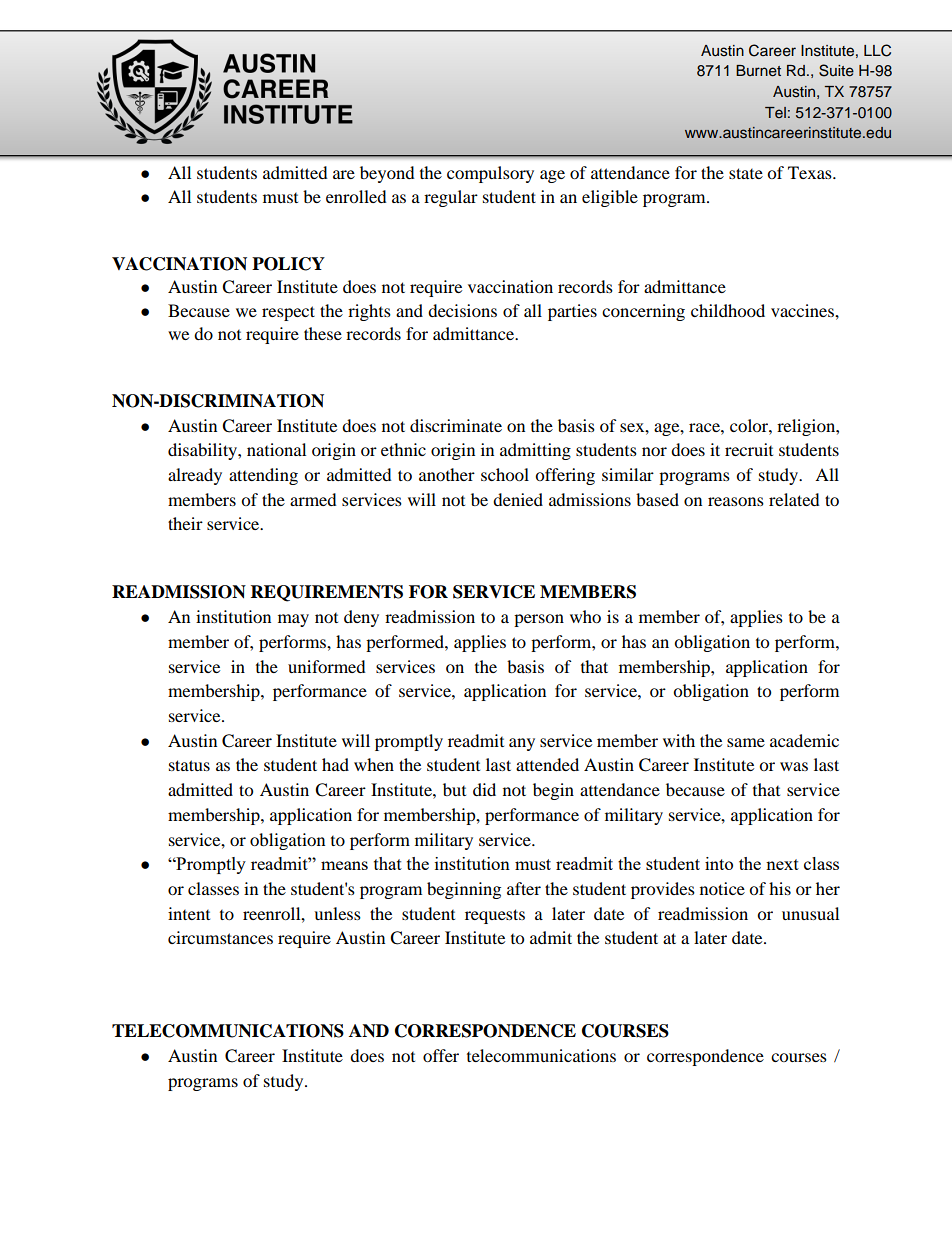 The height and width of the page is (1233, 952). What do you see at coordinates (220, 937) in the page?
I see `circumstances` at bounding box center [220, 937].
